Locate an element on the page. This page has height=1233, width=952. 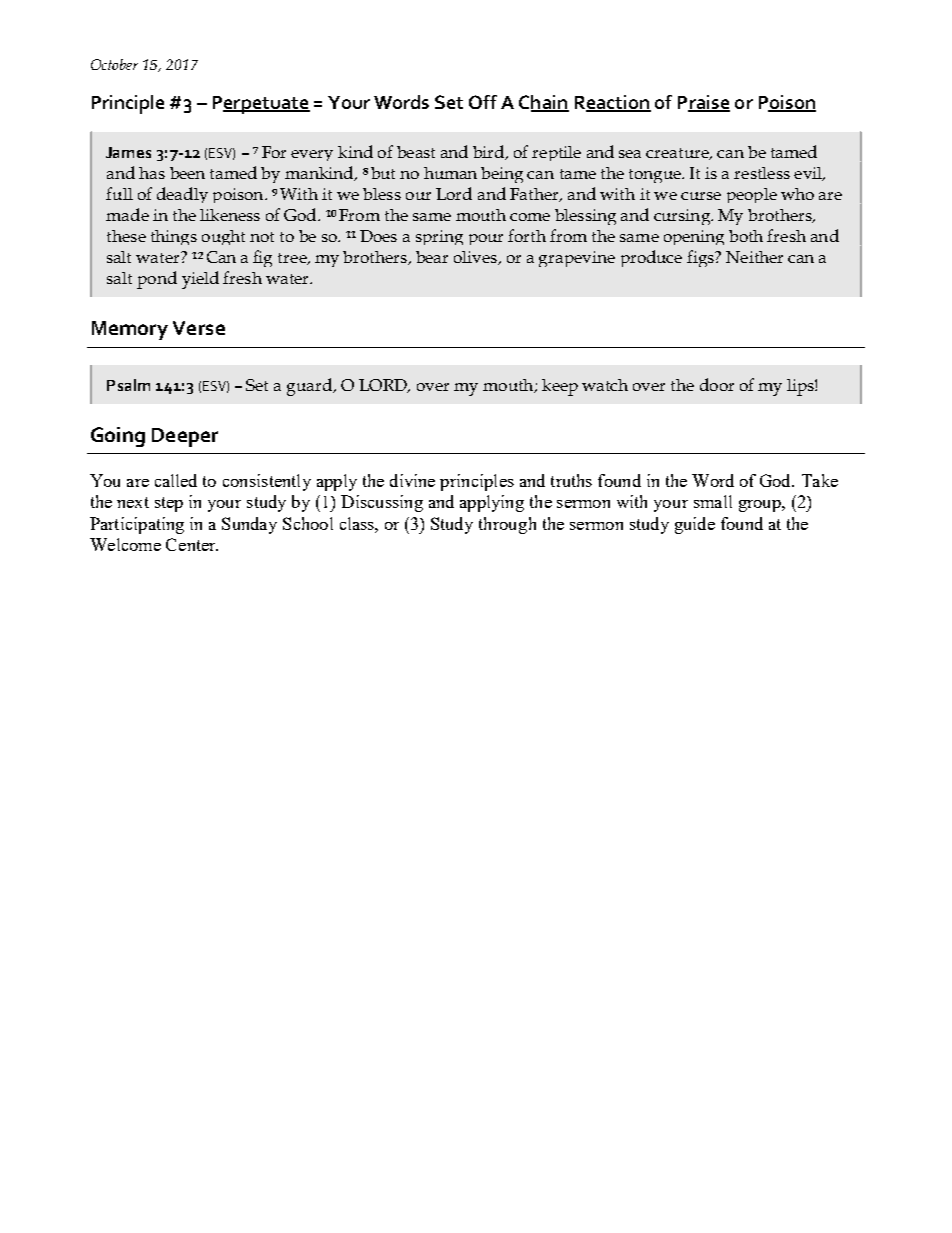
Praise is located at coordinates (704, 103).
